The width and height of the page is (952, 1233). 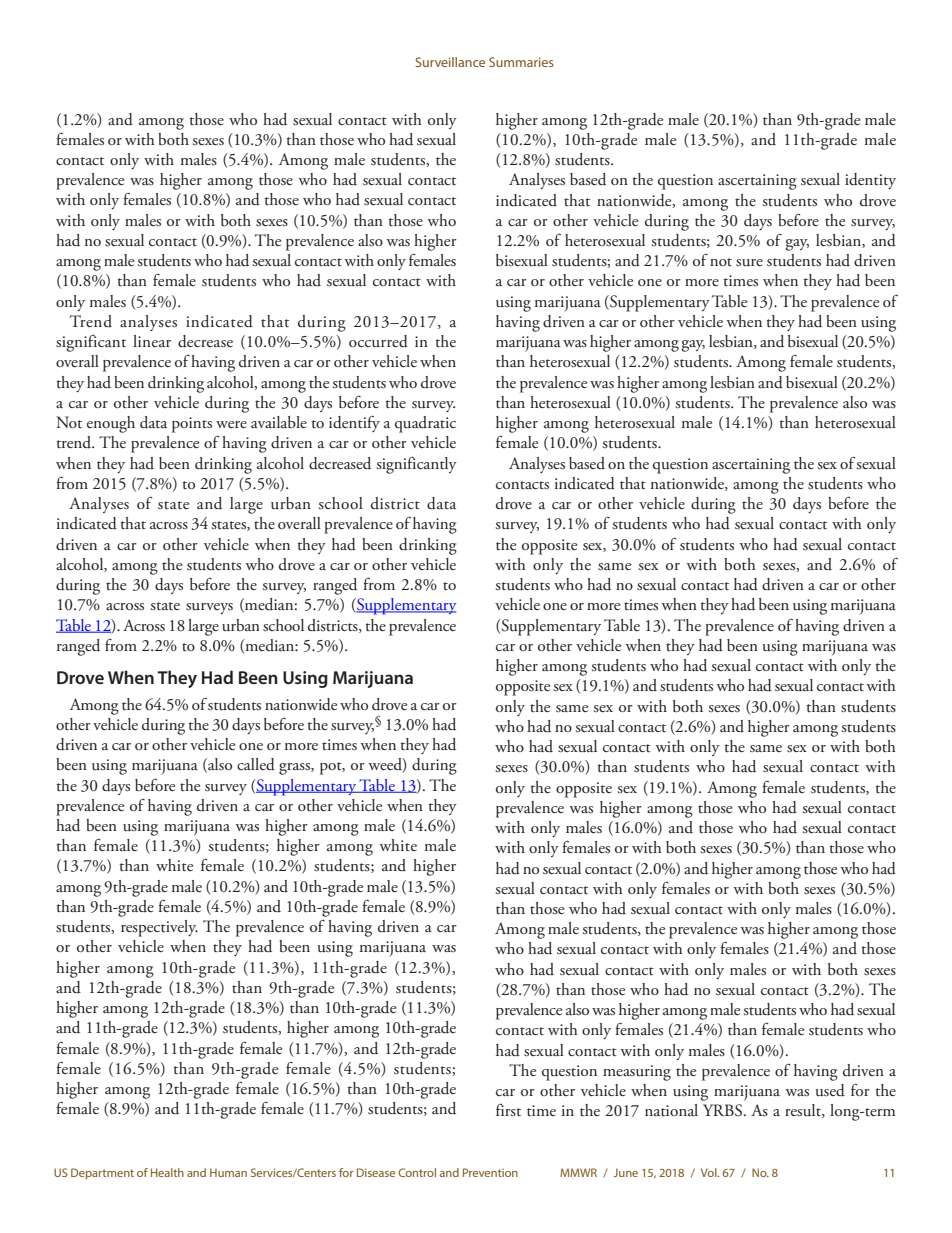 What do you see at coordinates (167, 1172) in the page?
I see `Health` at bounding box center [167, 1172].
